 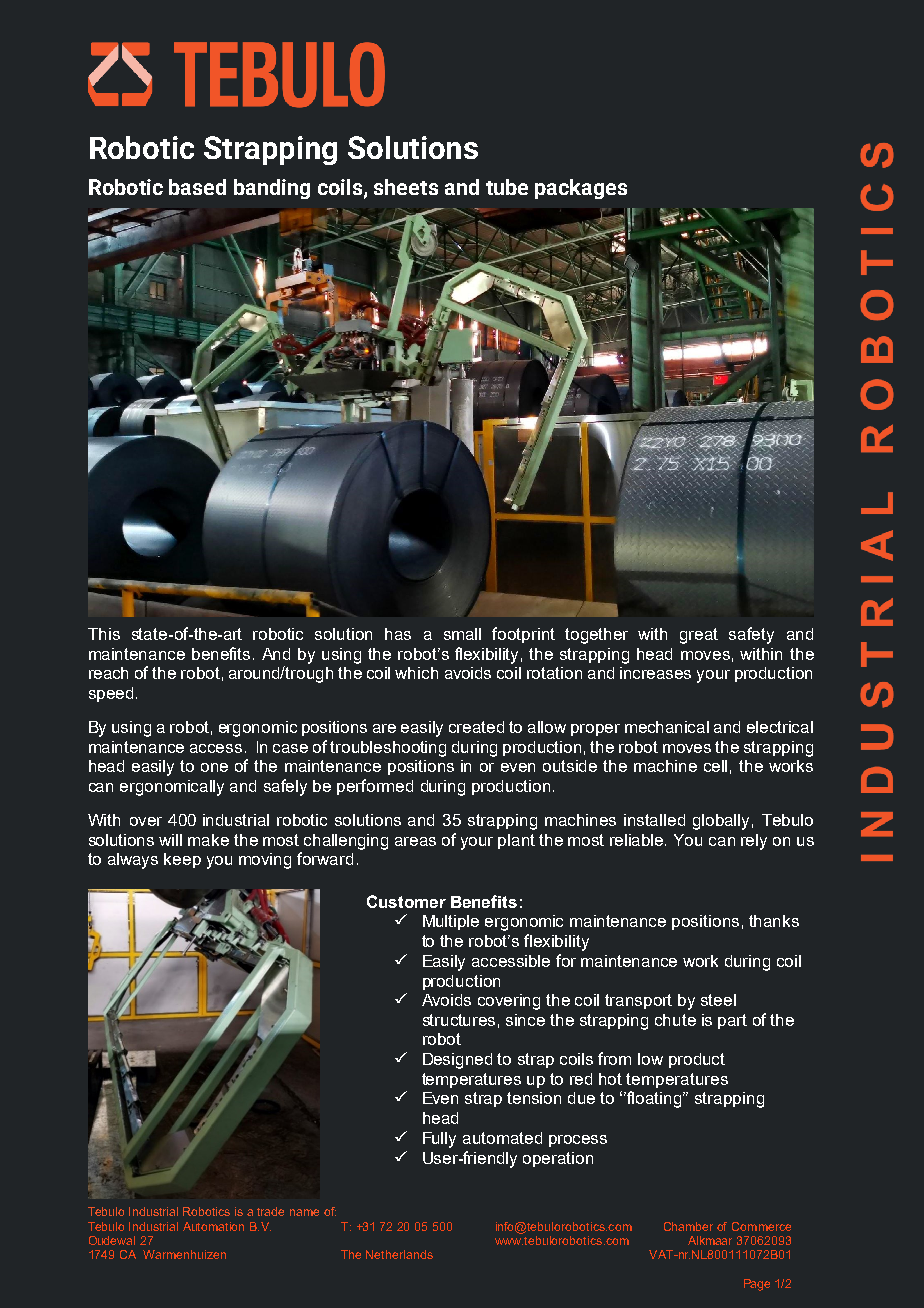 I want to click on packages, so click(x=581, y=189).
